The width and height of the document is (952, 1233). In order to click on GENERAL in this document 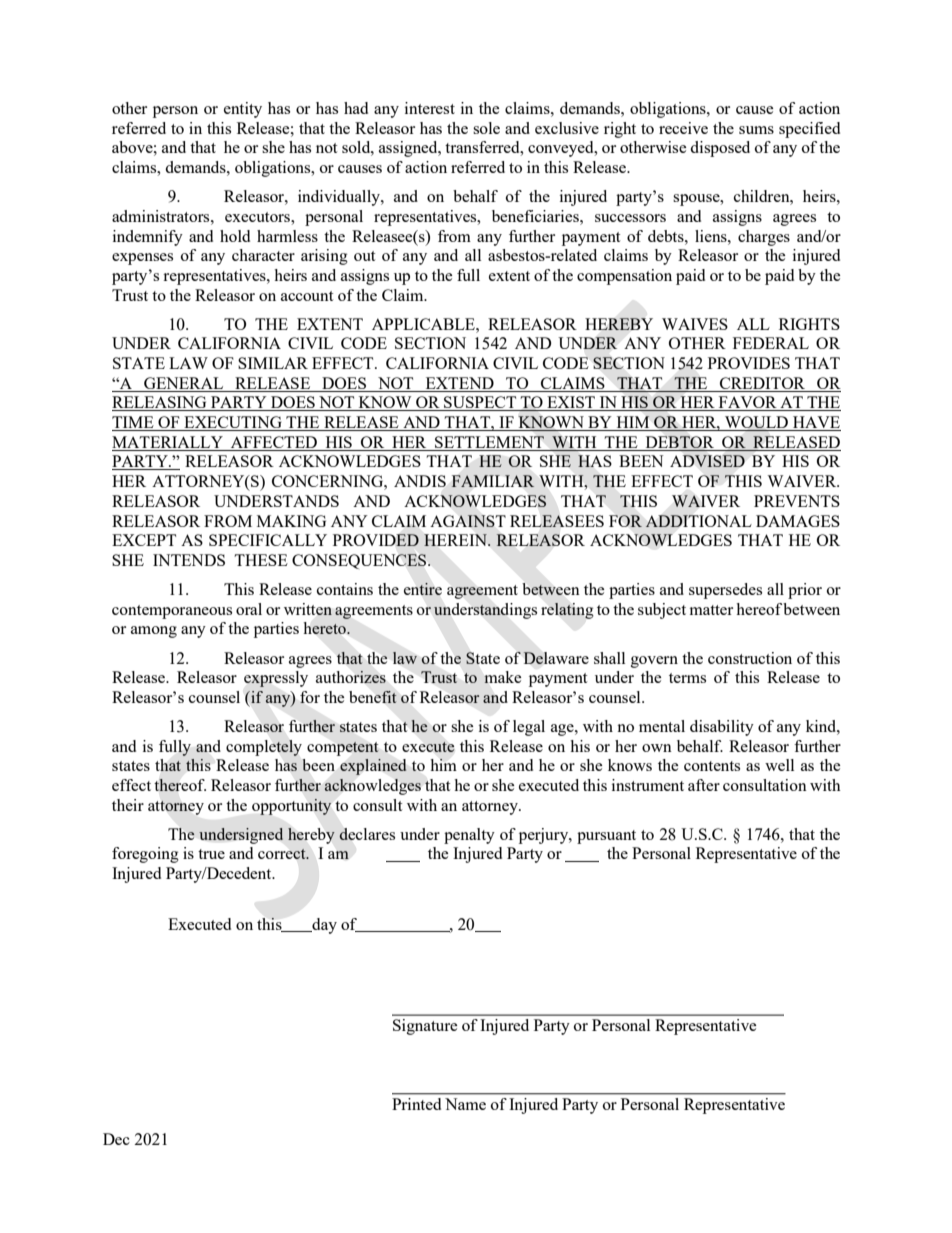, I will do `click(183, 383)`.
